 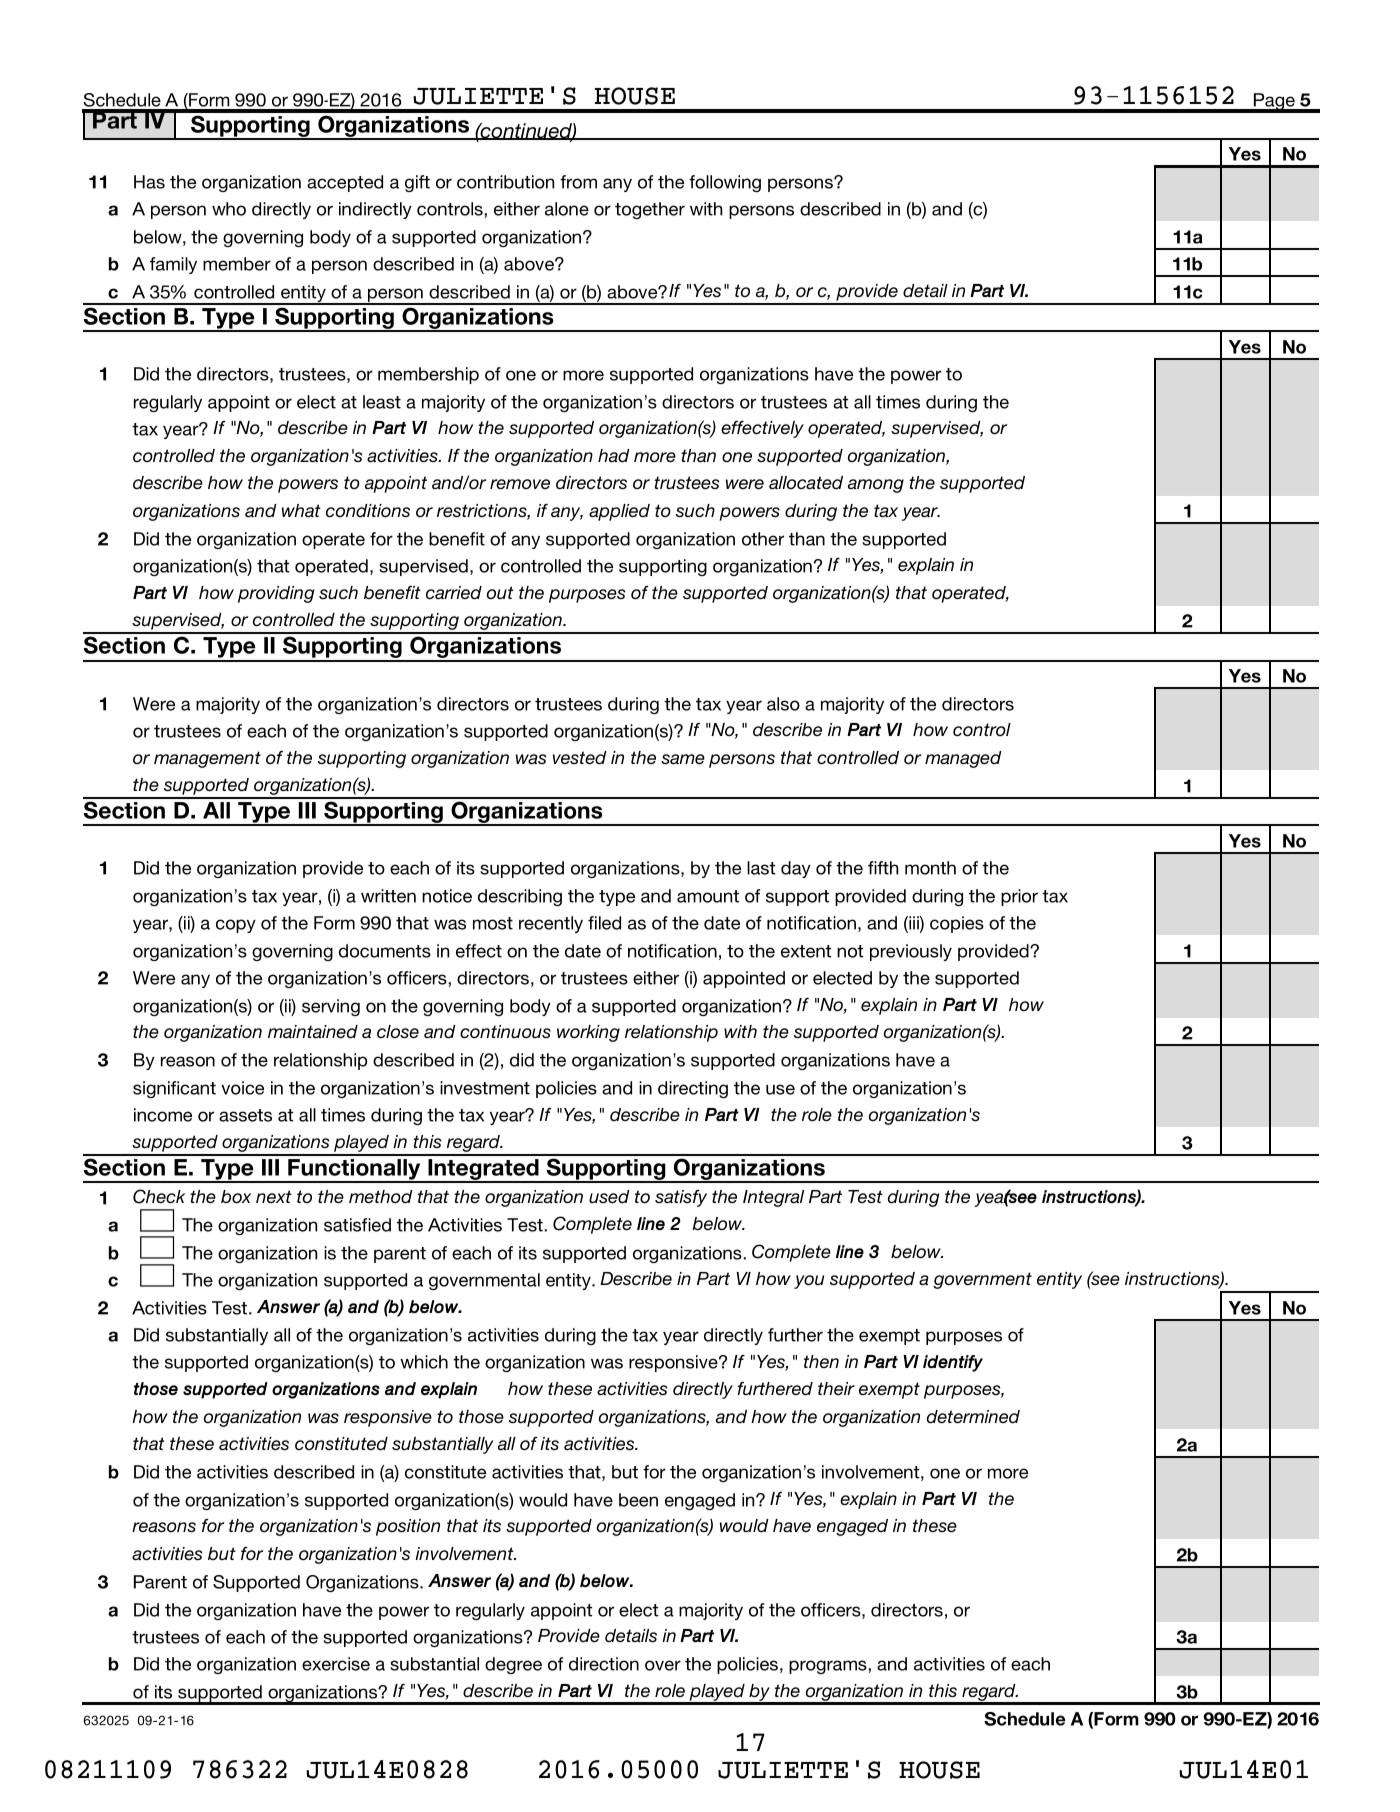 What do you see at coordinates (245, 1115) in the document?
I see `assets` at bounding box center [245, 1115].
